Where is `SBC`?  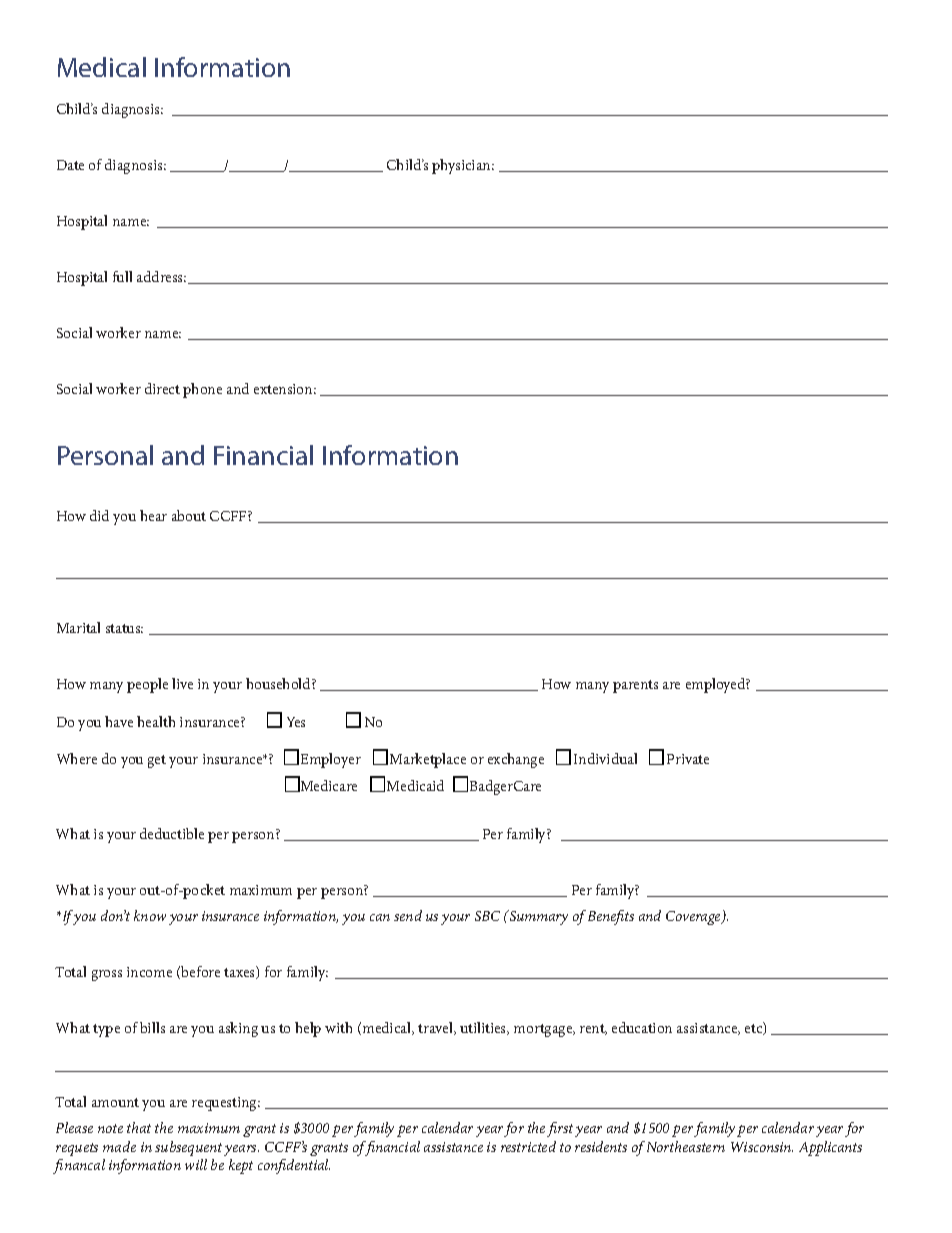 SBC is located at coordinates (487, 916).
